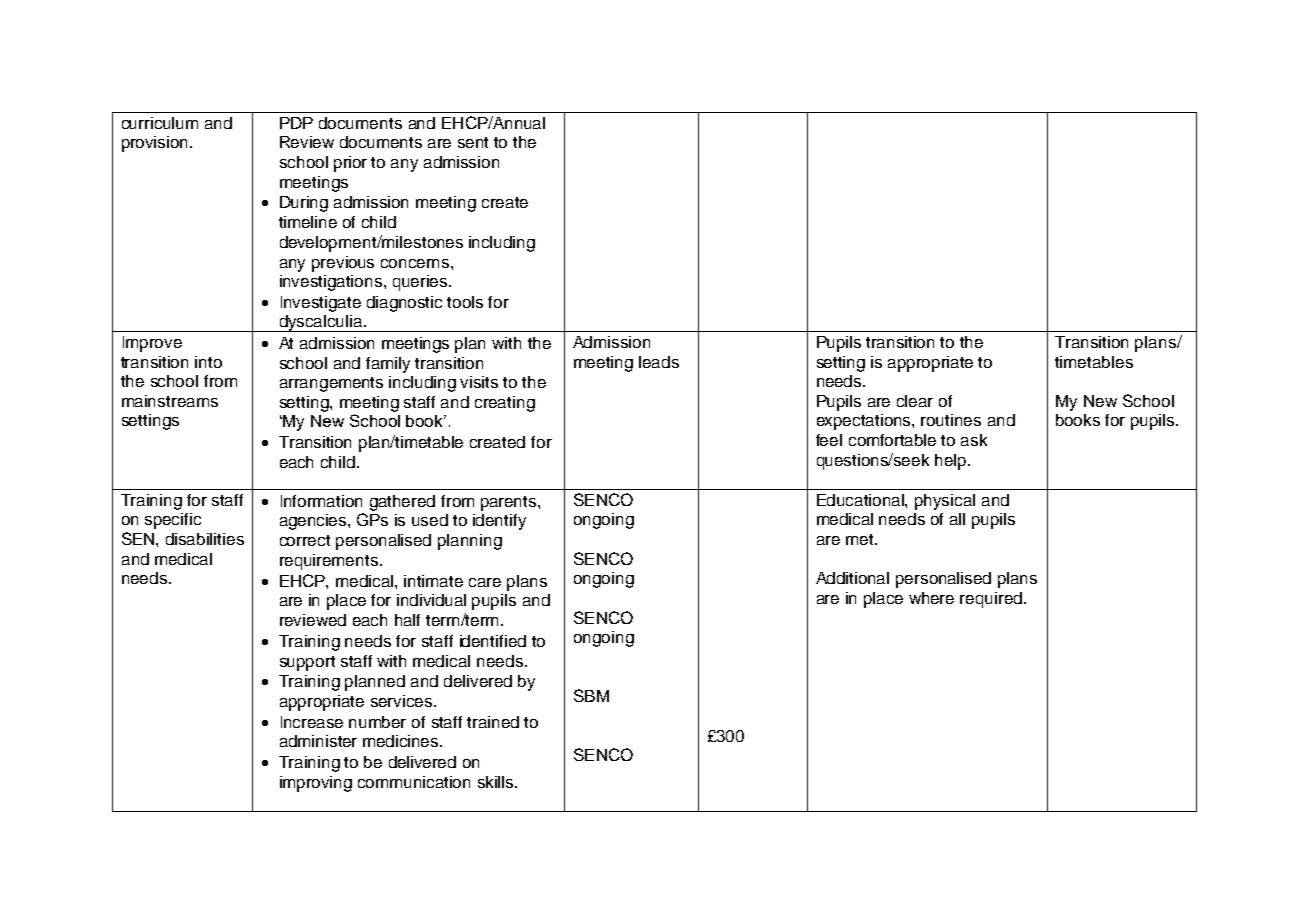 This screenshot has height=924, width=1308. I want to click on Information, so click(321, 501).
